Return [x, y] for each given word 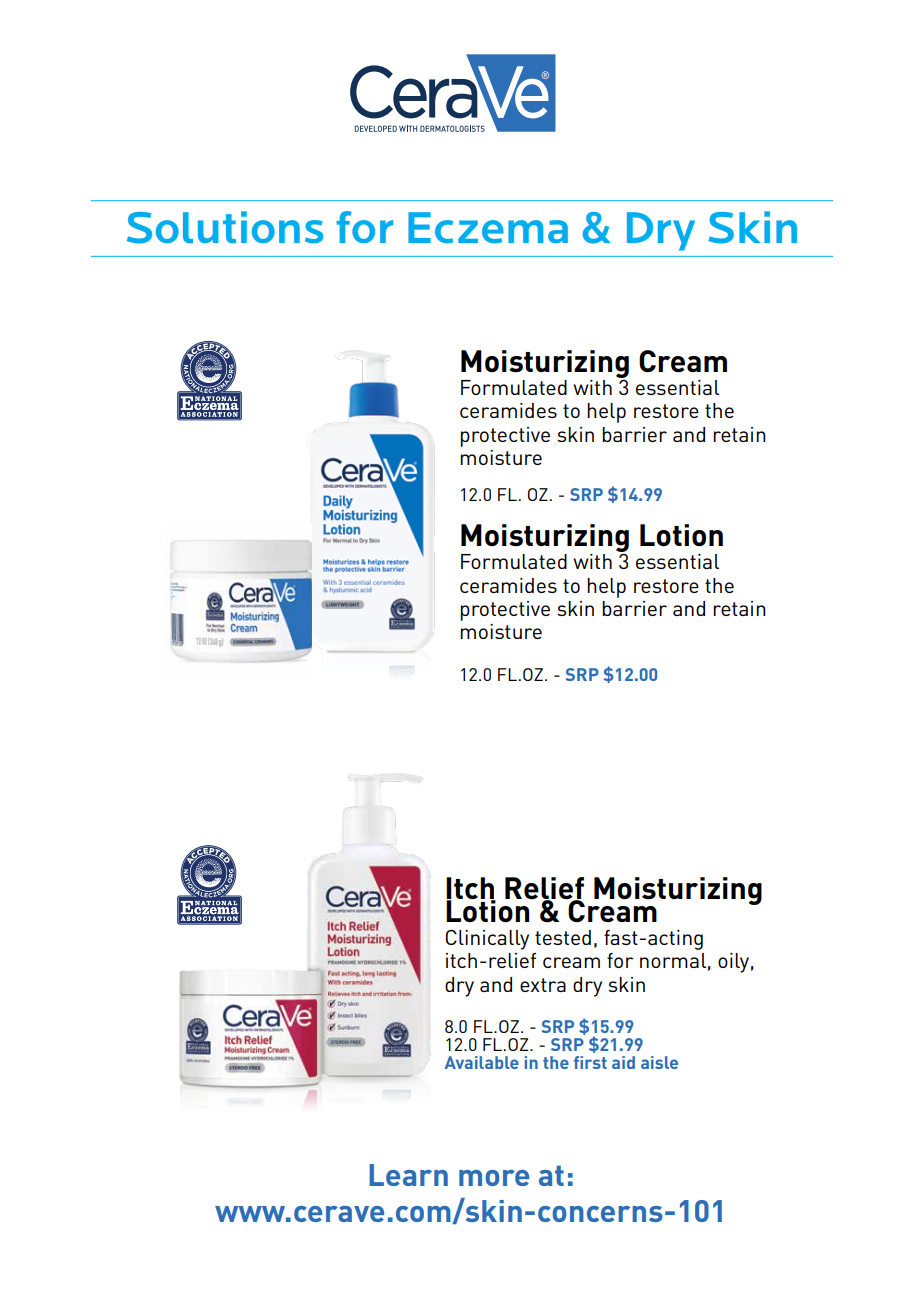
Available [482, 1062]
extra [543, 985]
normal [673, 960]
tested [563, 937]
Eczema [488, 227]
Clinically [487, 940]
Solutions [225, 227]
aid [623, 1062]
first [590, 1062]
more [494, 1178]
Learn [408, 1175]
